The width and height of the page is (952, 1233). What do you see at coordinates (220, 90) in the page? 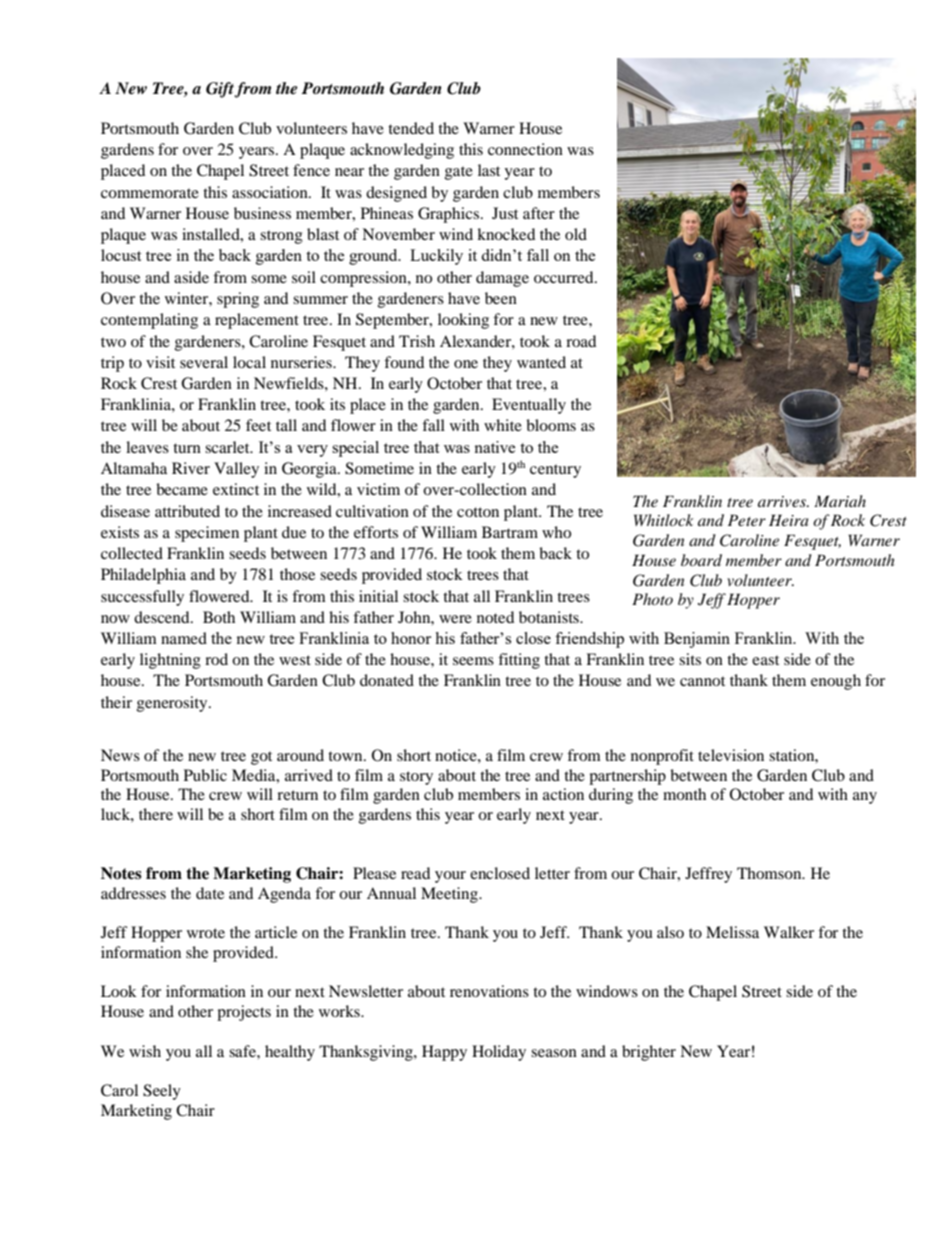
I see `Gift` at bounding box center [220, 90].
